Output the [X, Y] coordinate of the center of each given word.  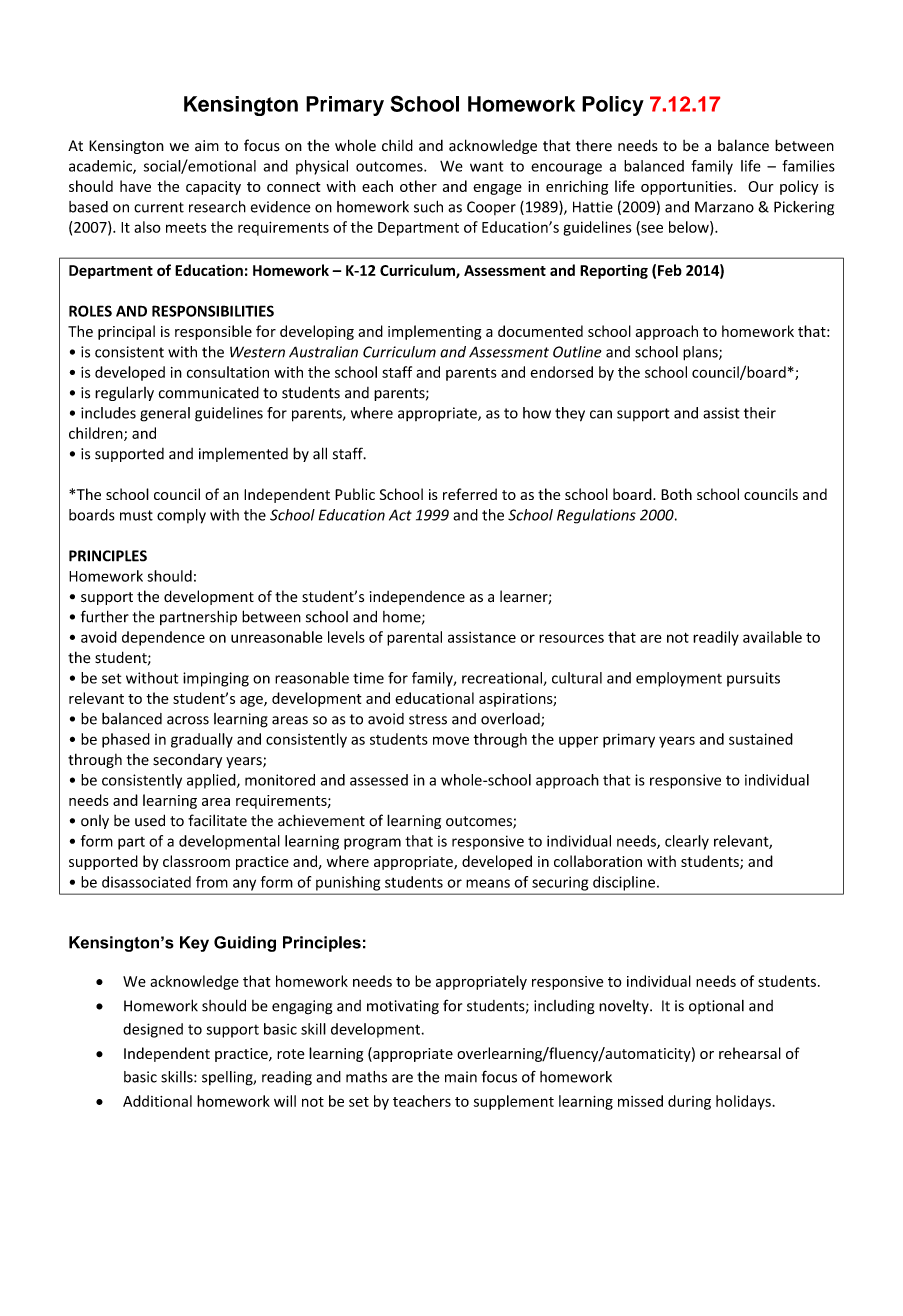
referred [470, 494]
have [135, 186]
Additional [157, 1101]
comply [181, 516]
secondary [187, 761]
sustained [761, 739]
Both [676, 494]
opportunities [688, 188]
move [451, 740]
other [418, 186]
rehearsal [750, 1053]
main [461, 1077]
